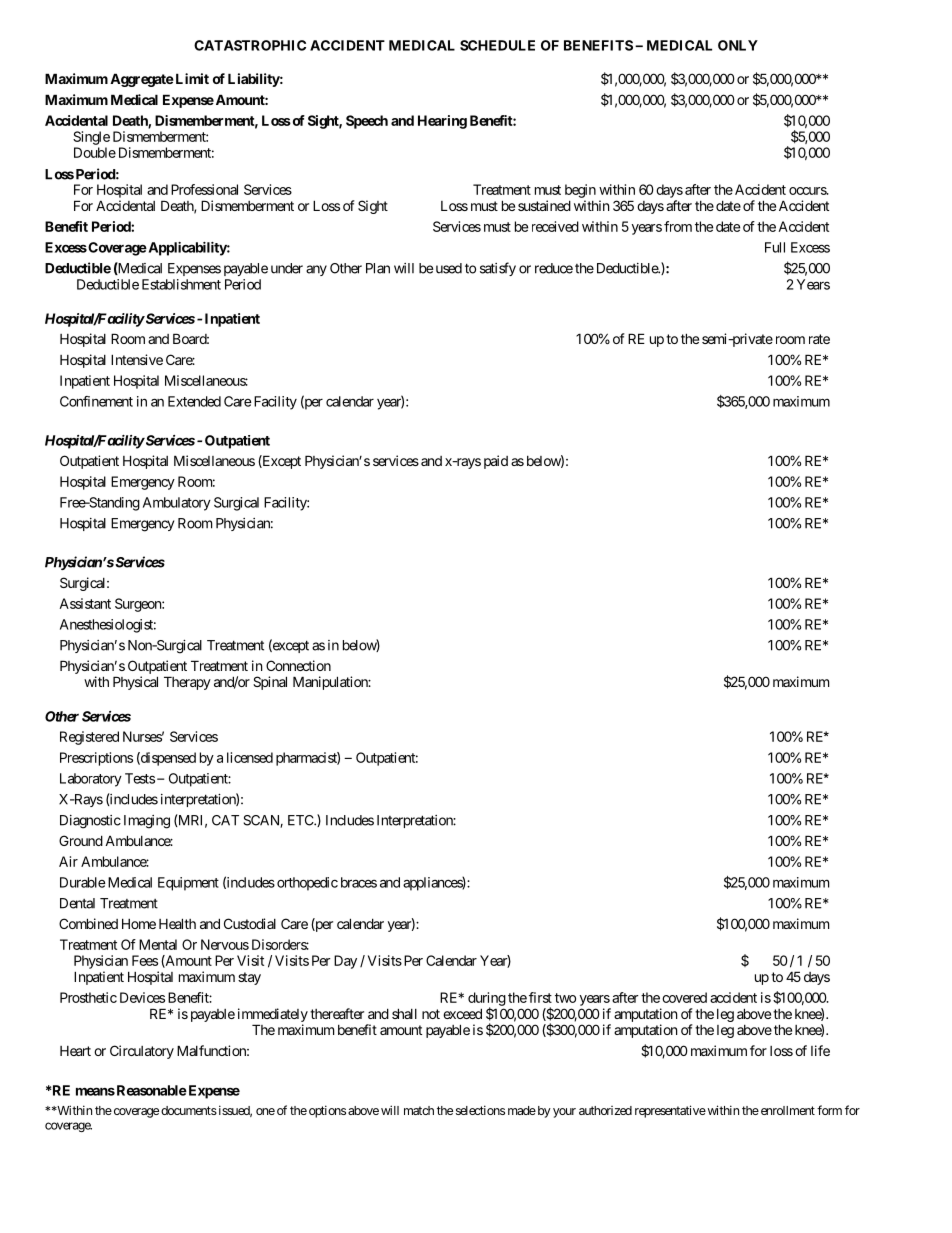  I want to click on Aggregate, so click(142, 80).
